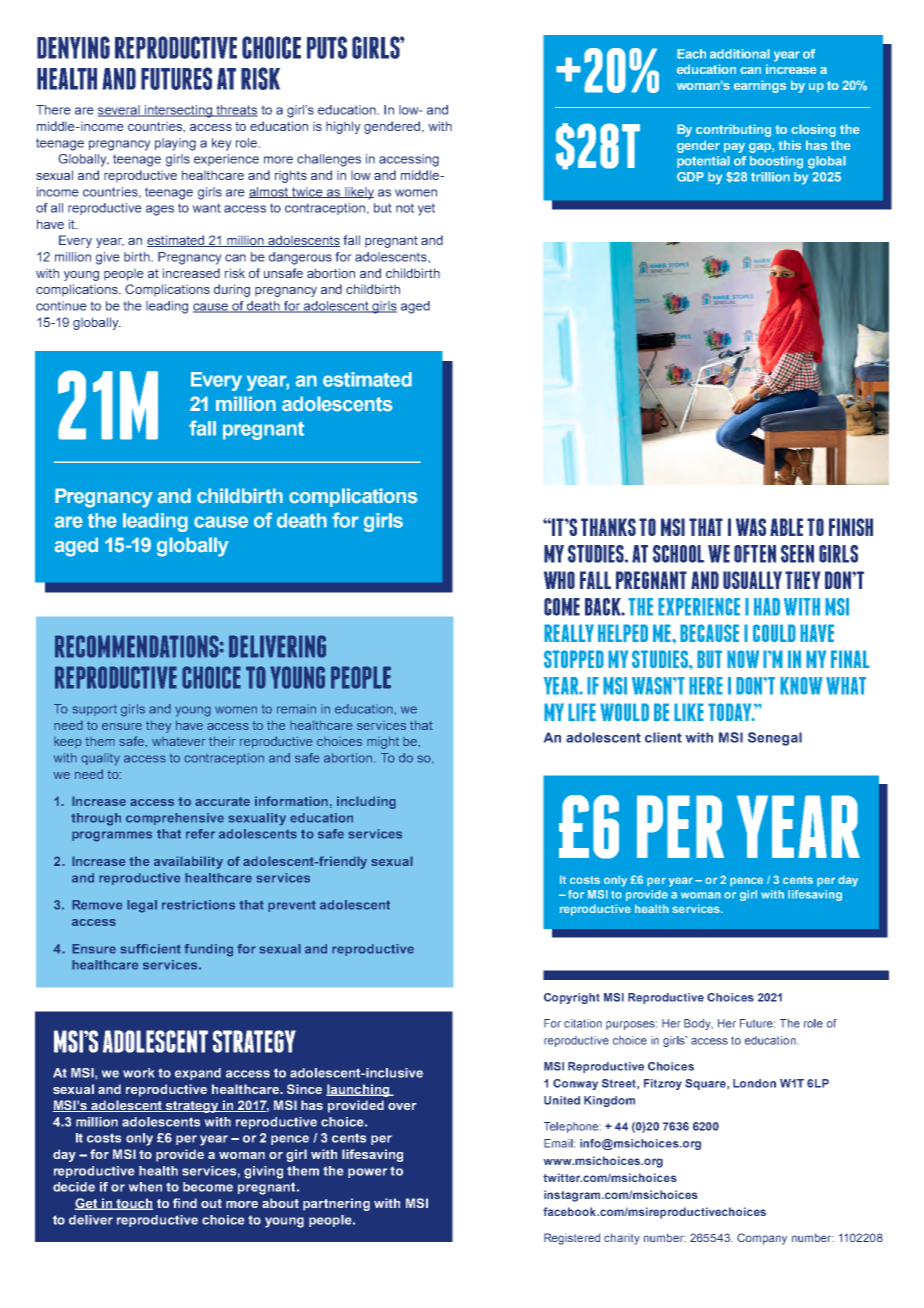 Image resolution: width=924 pixels, height=1308 pixels. Describe the element at coordinates (608, 527) in the screenshot. I see `THANKS` at that location.
